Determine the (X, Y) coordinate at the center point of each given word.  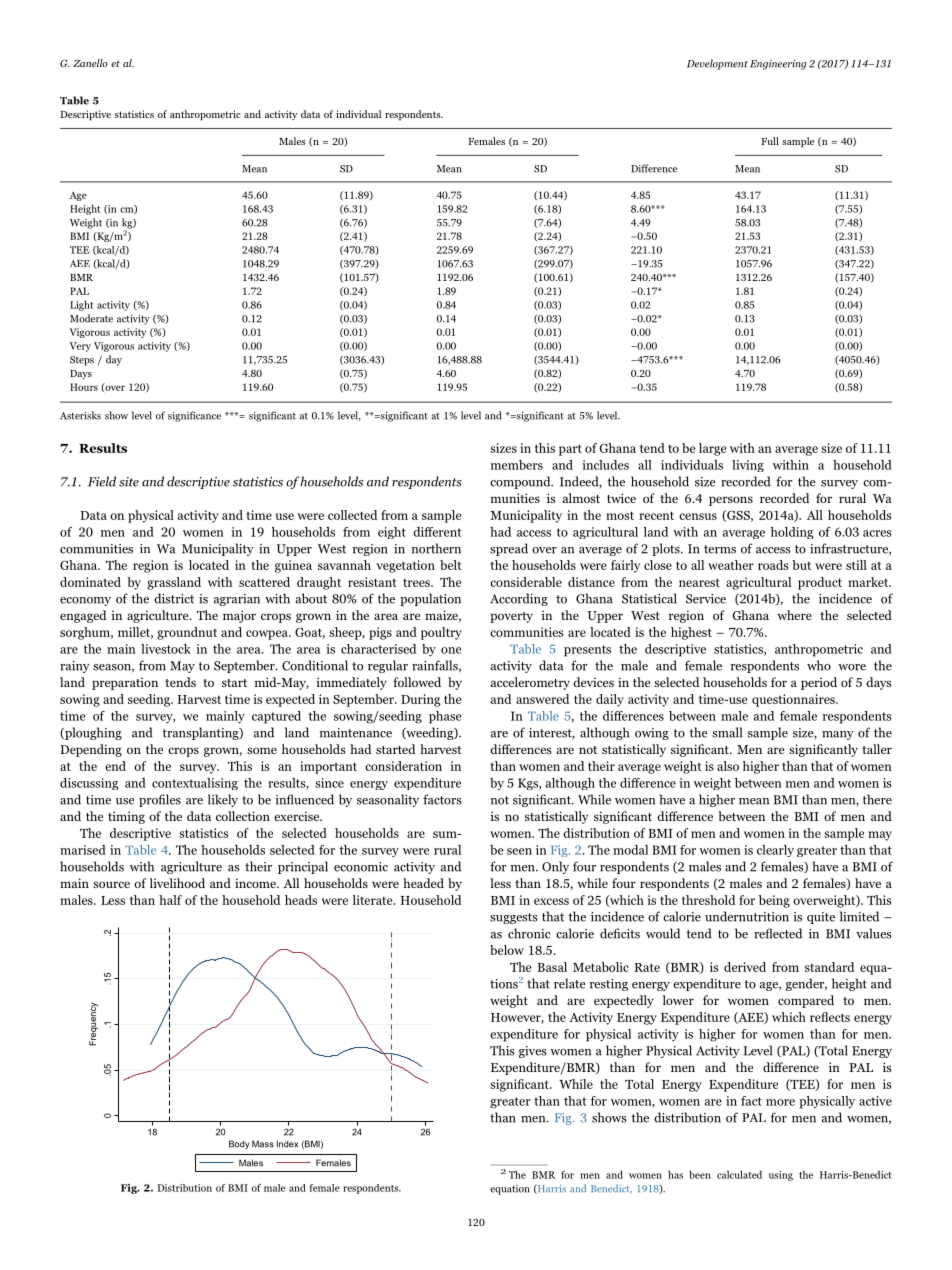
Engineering (778, 64)
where (794, 615)
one (451, 650)
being (774, 901)
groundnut (187, 633)
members (517, 465)
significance (194, 416)
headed (423, 883)
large (712, 449)
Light (81, 306)
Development (717, 64)
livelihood (177, 883)
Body (239, 1144)
